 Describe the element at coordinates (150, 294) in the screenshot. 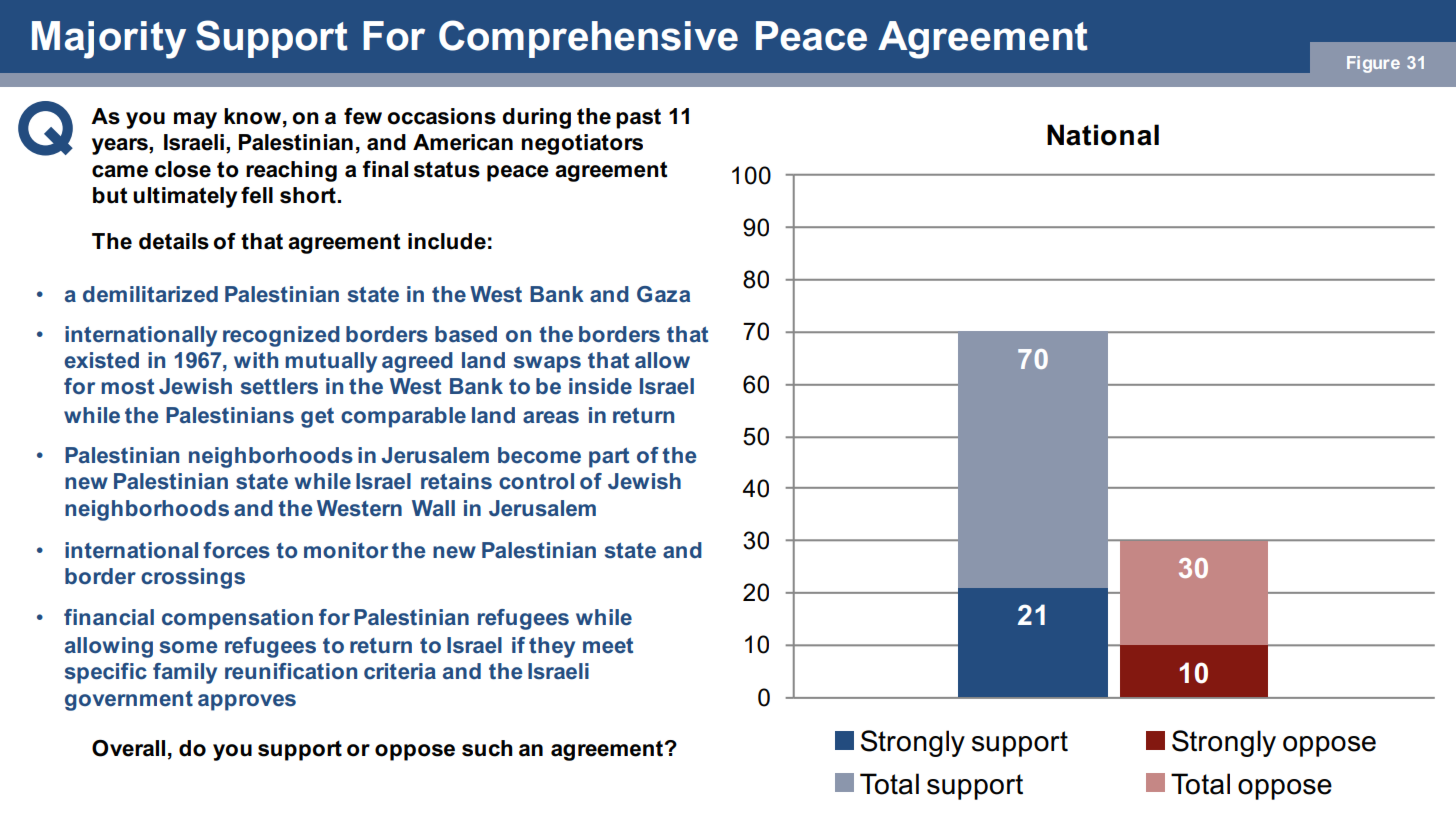

I see `demilitarized` at that location.
